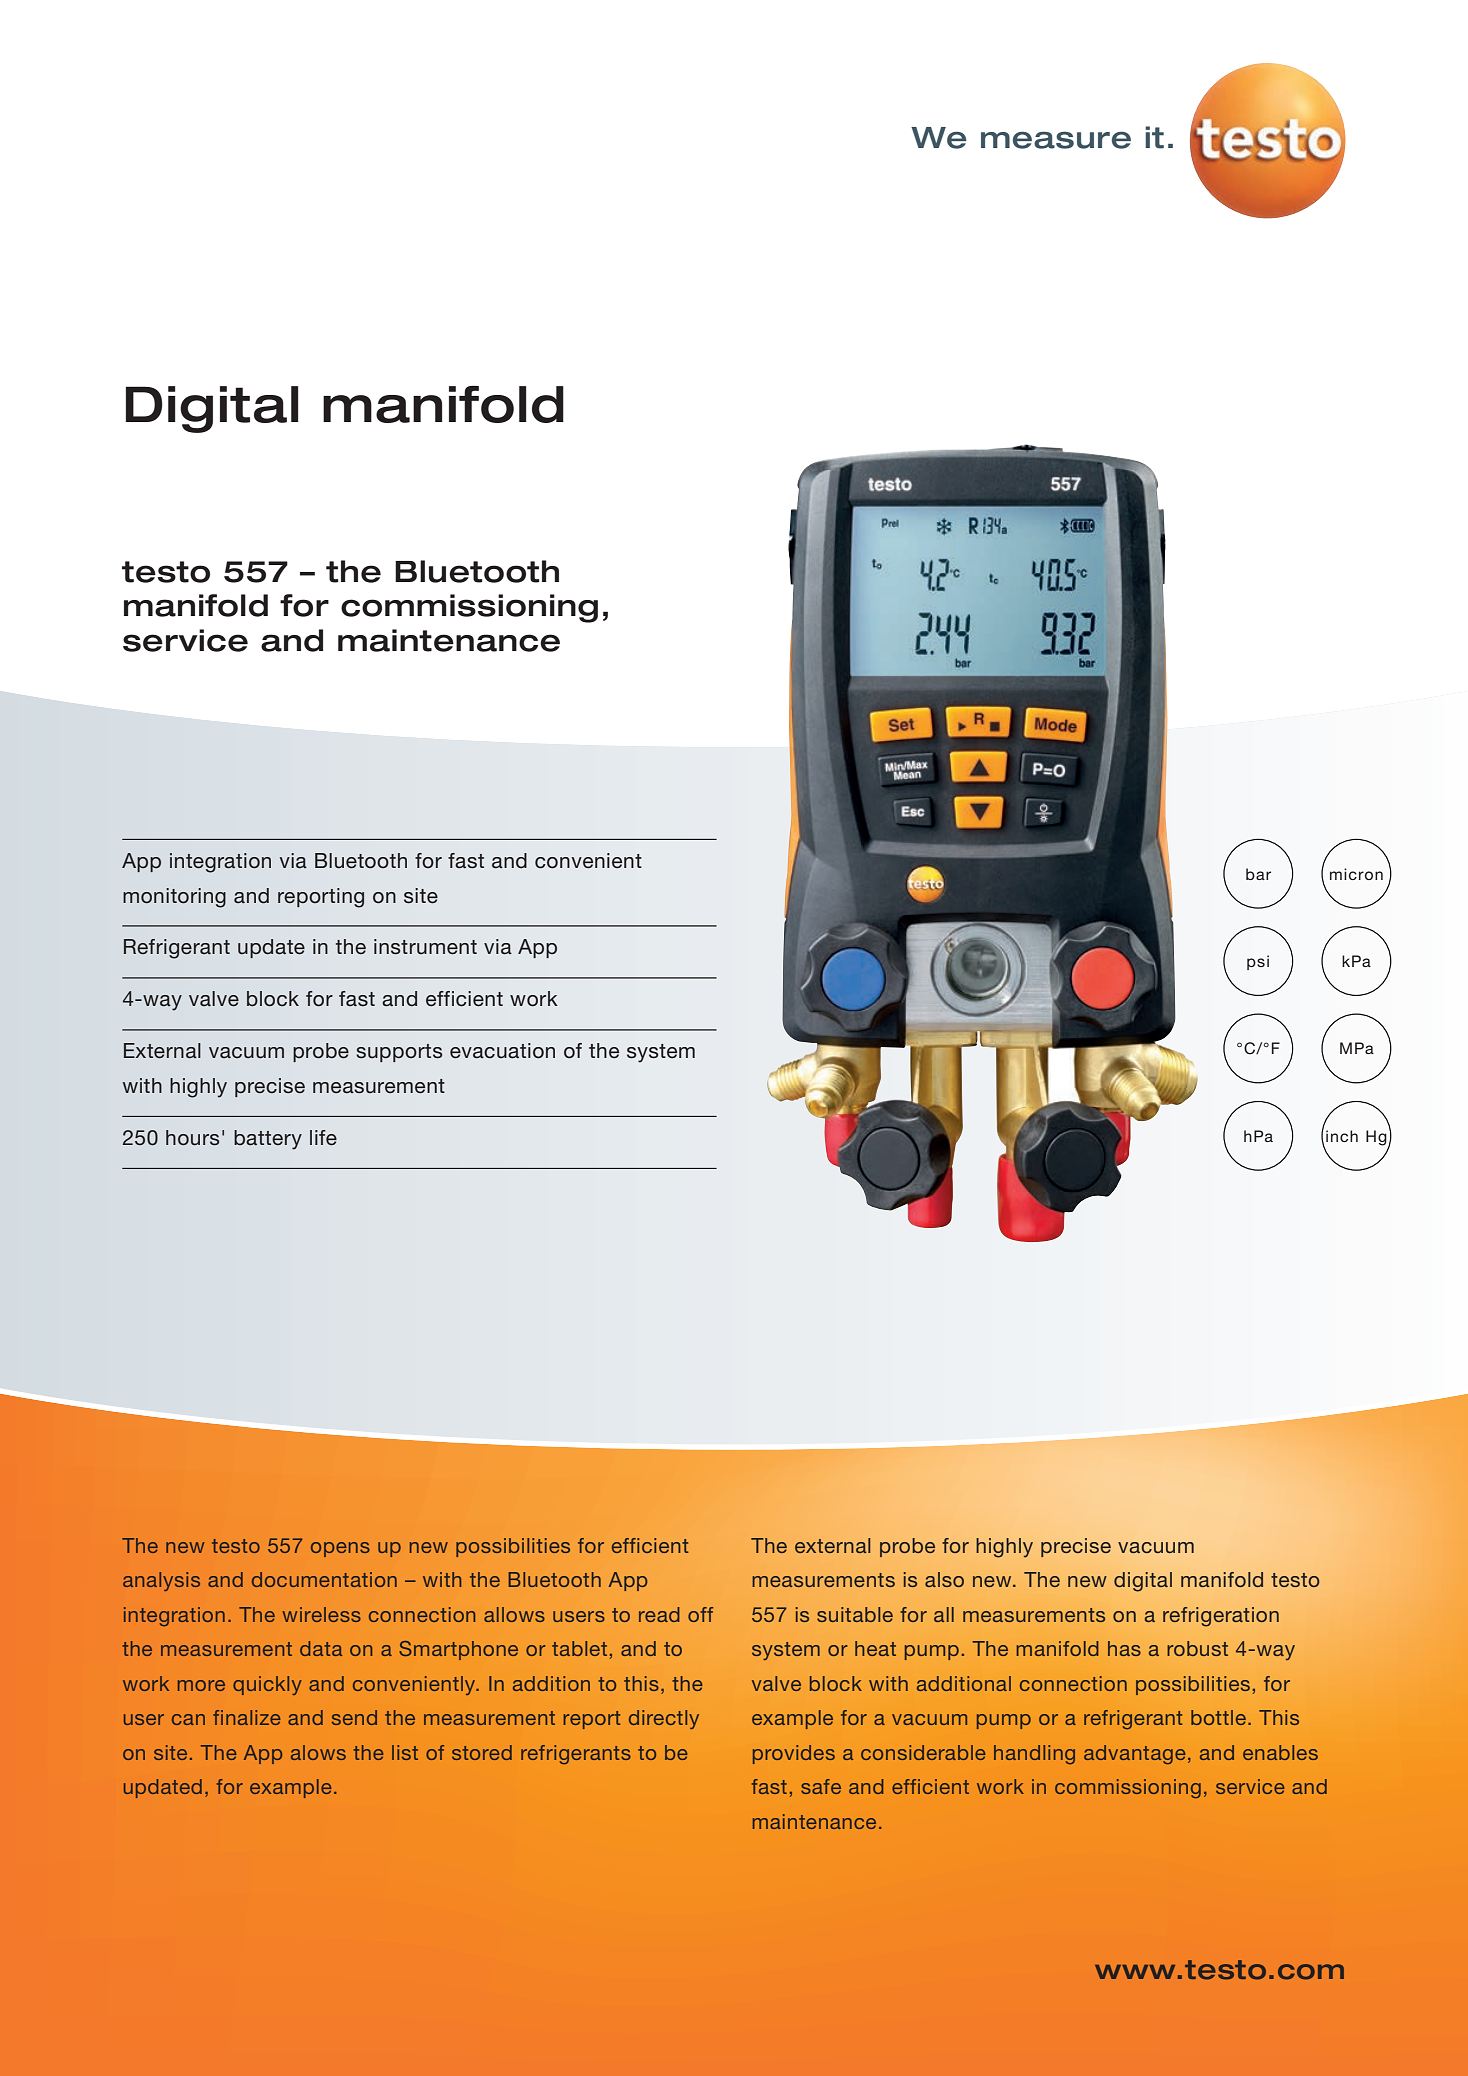  I want to click on evacuation, so click(502, 1051).
